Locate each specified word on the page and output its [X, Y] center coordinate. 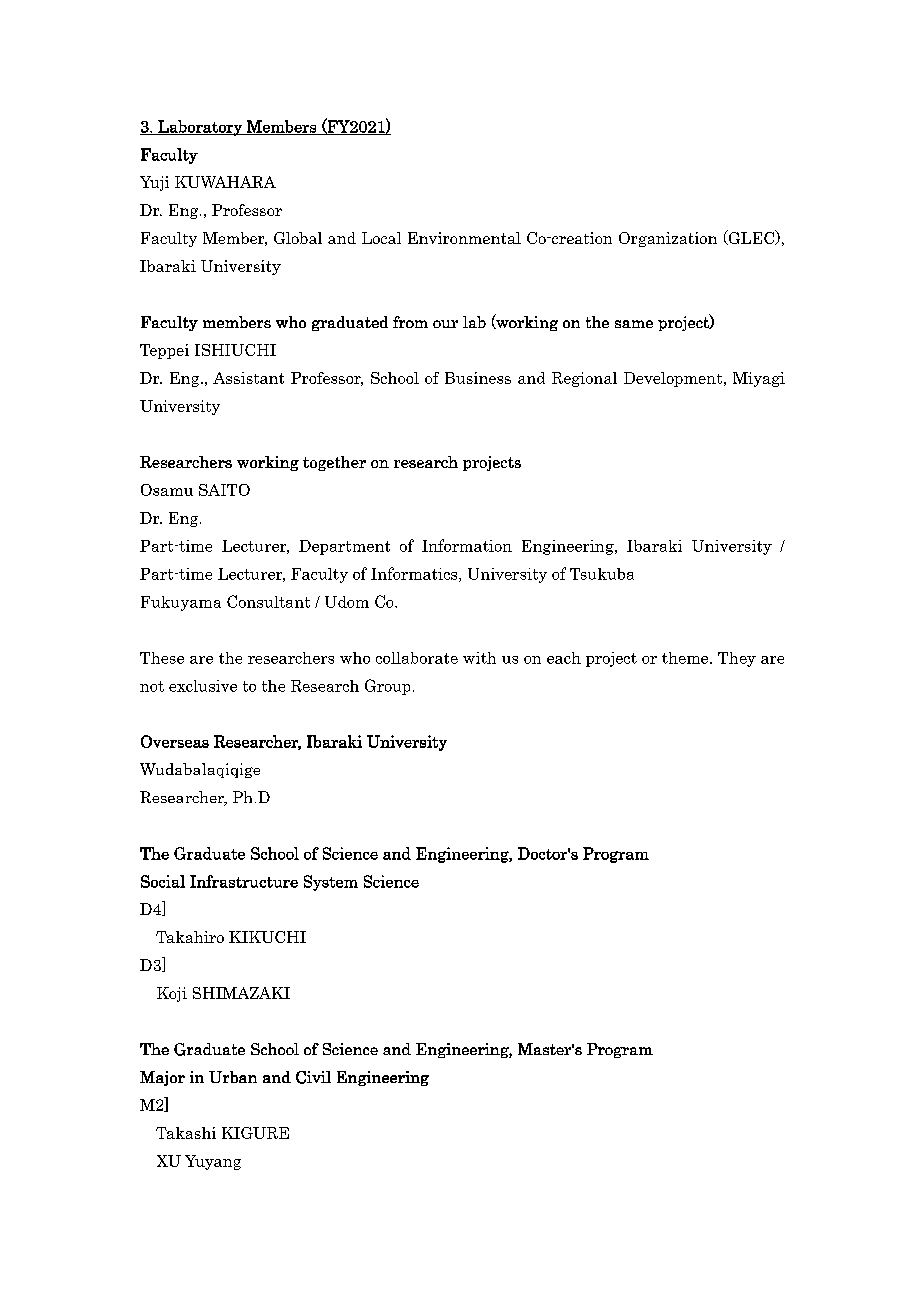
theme [686, 658]
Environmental [464, 238]
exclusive [203, 686]
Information [467, 545]
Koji [172, 994]
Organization [668, 239]
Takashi [186, 1133]
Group [387, 687]
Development [674, 379]
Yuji [154, 183]
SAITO [224, 490]
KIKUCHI [267, 937]
